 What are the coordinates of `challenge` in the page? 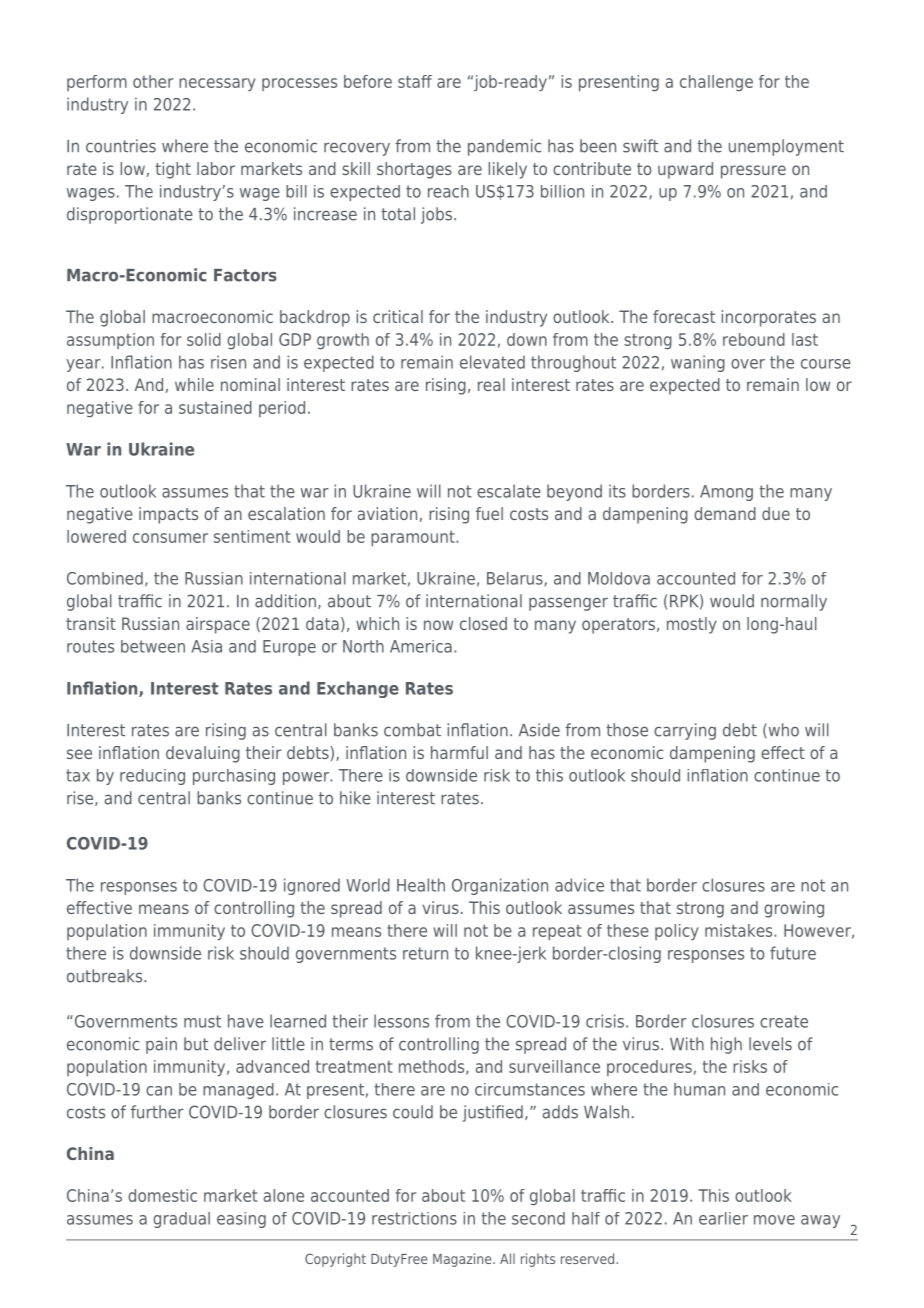 It's located at (716, 83).
